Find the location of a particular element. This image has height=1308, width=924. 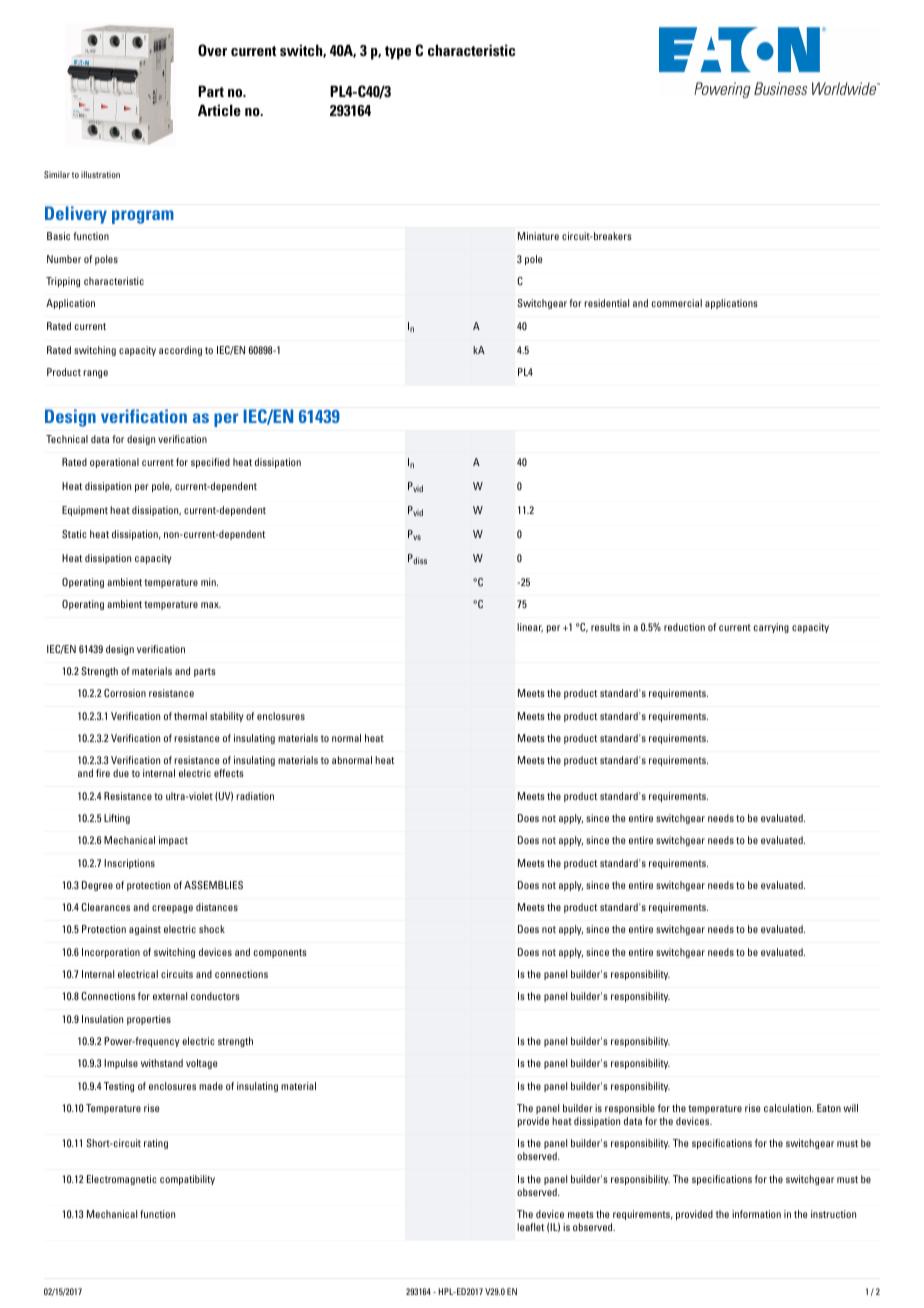

operational is located at coordinates (114, 463).
